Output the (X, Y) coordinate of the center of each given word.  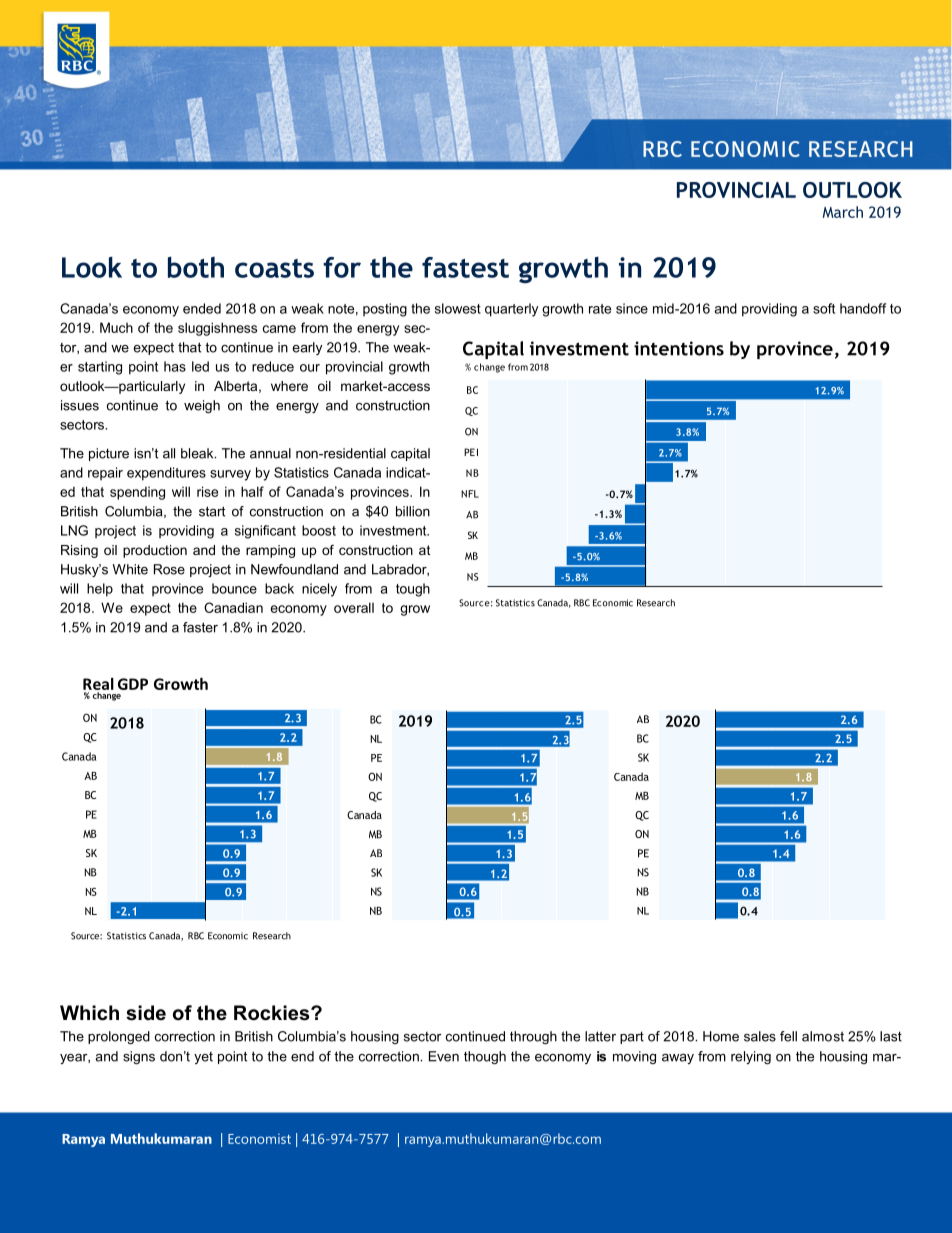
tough (413, 590)
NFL (470, 494)
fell (788, 1036)
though (485, 1057)
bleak (198, 453)
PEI (471, 452)
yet (203, 1058)
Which (89, 1013)
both (196, 267)
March (843, 212)
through (533, 1037)
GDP (133, 684)
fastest (465, 267)
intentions (679, 348)
